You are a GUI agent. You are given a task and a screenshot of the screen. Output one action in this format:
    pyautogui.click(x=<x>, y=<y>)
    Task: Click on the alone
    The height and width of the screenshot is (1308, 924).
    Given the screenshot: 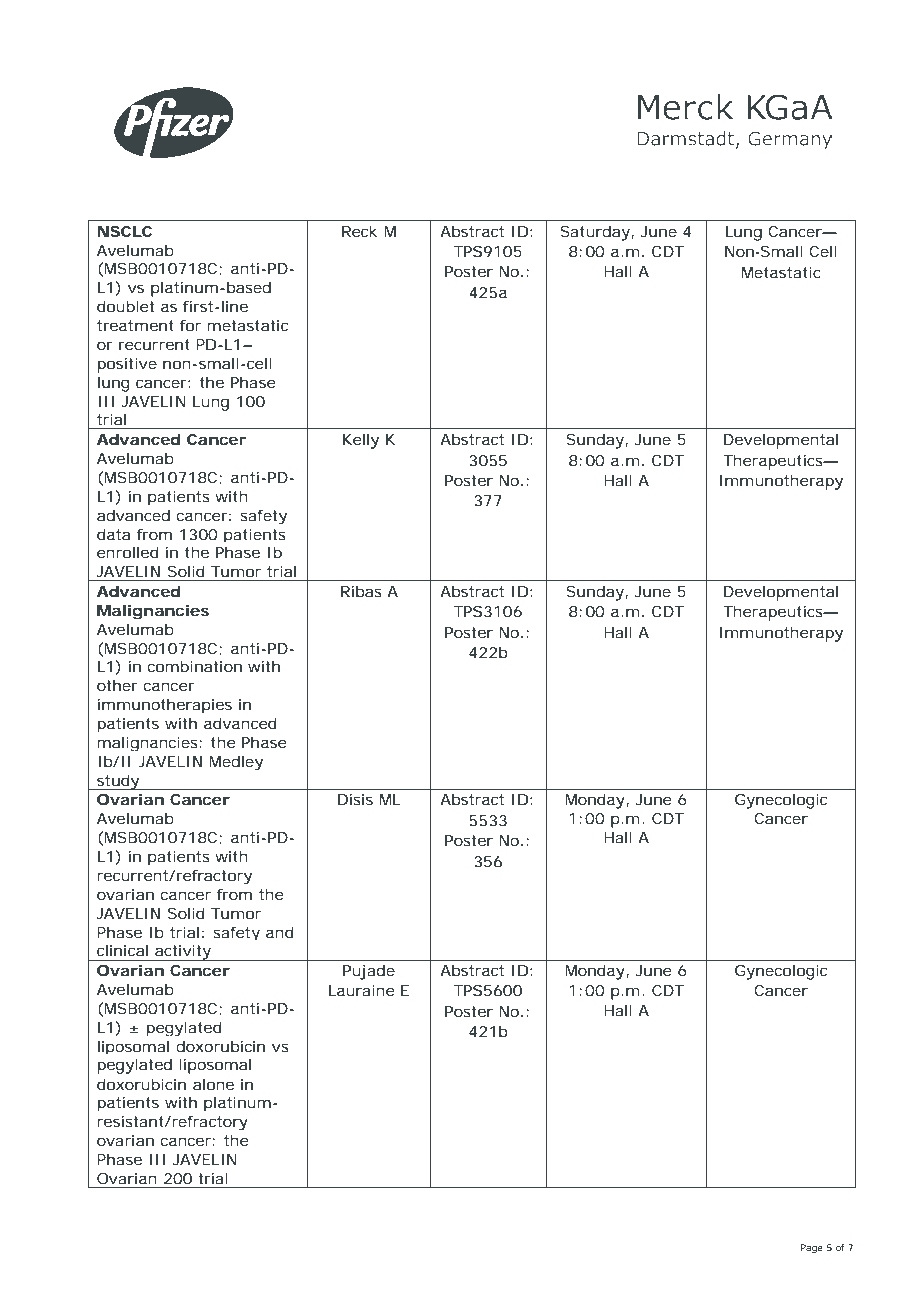 What is the action you would take?
    pyautogui.click(x=213, y=1084)
